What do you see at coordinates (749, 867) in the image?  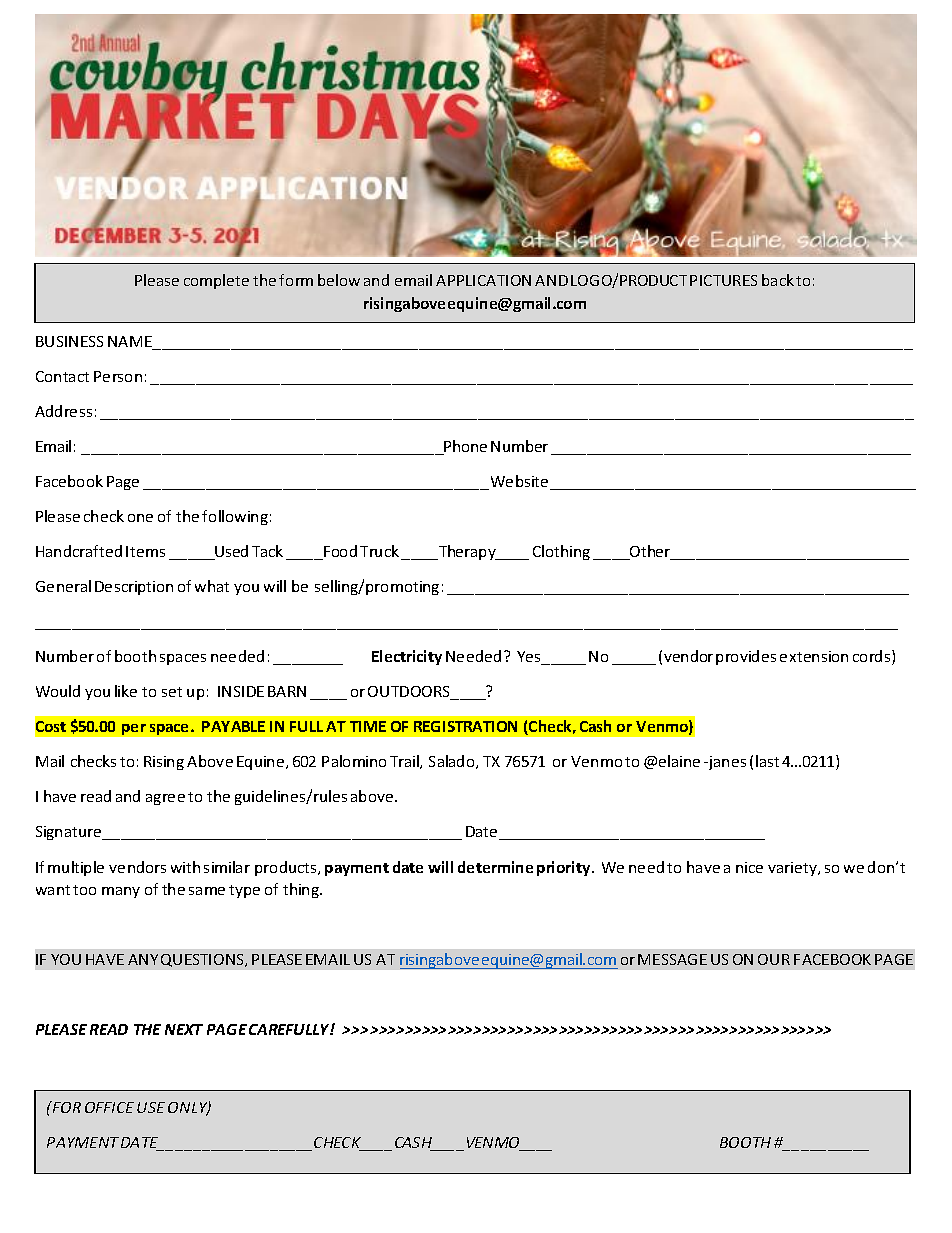 I see `nice` at bounding box center [749, 867].
